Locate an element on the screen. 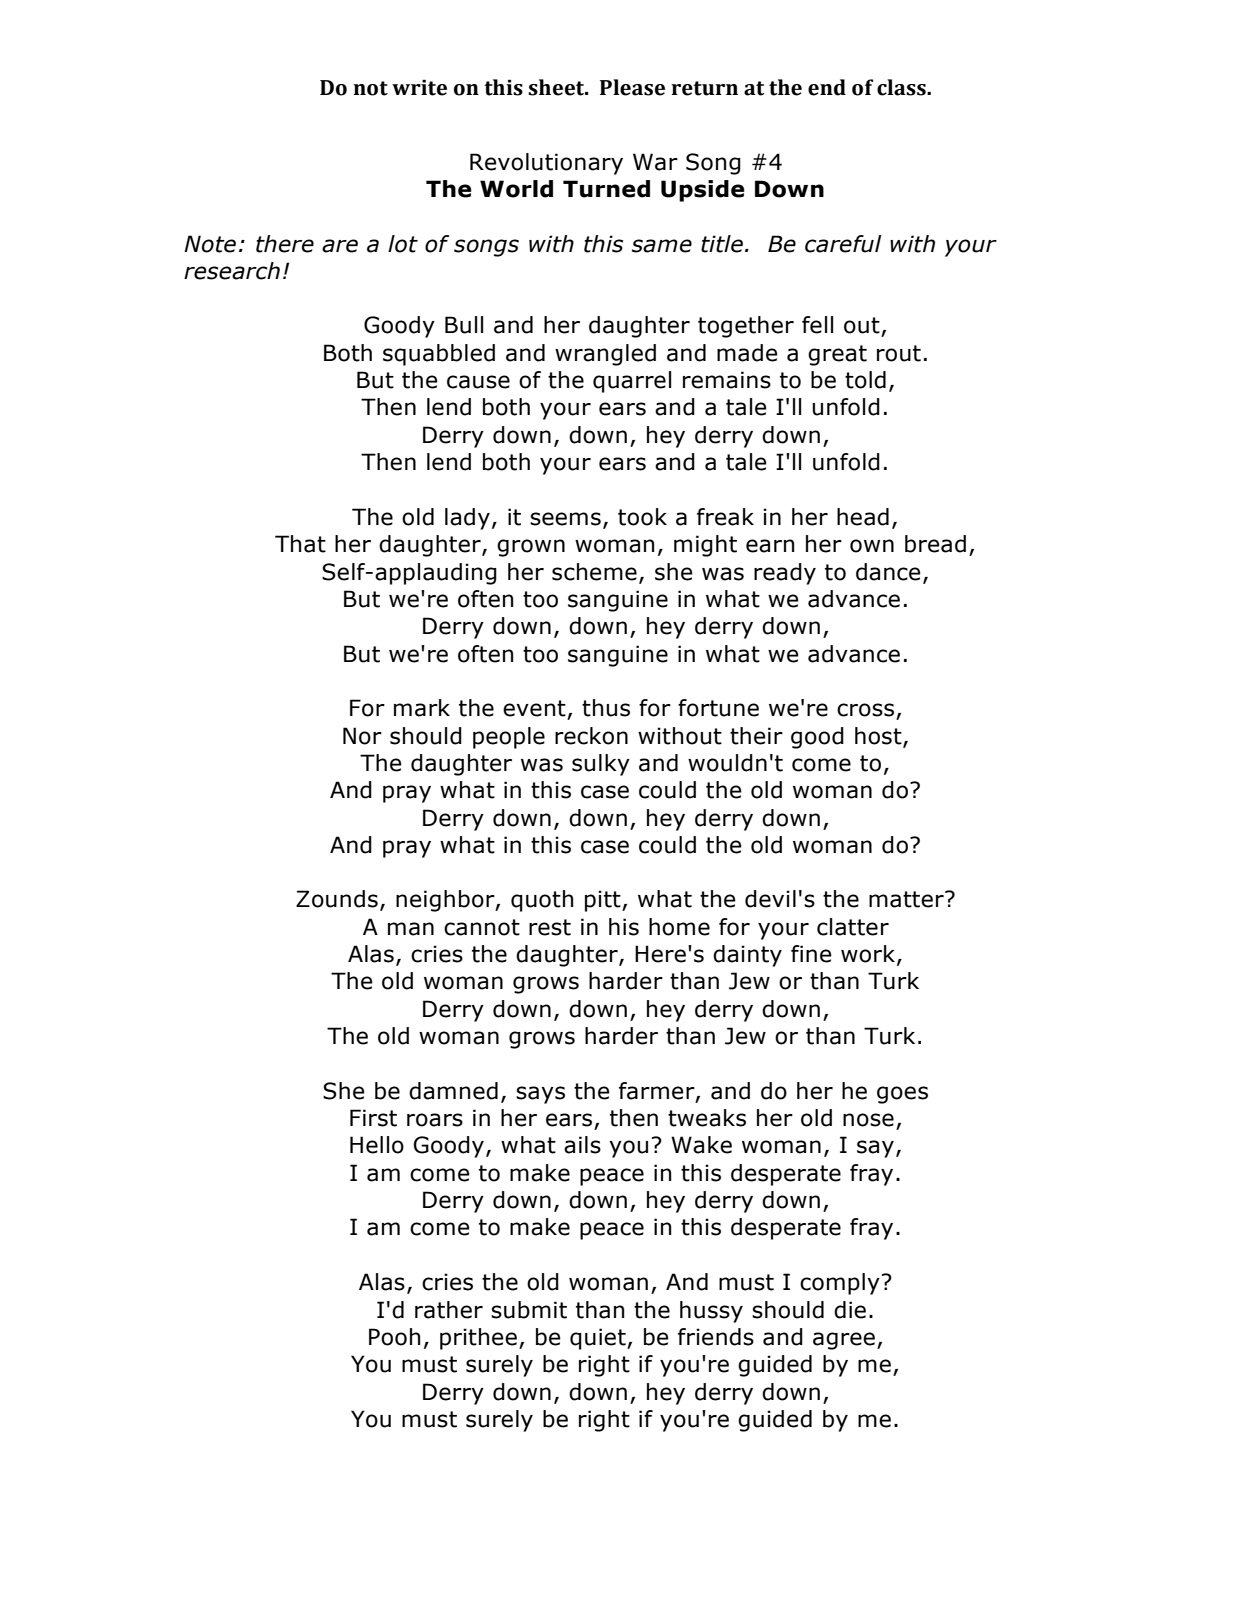  class is located at coordinates (902, 87).
